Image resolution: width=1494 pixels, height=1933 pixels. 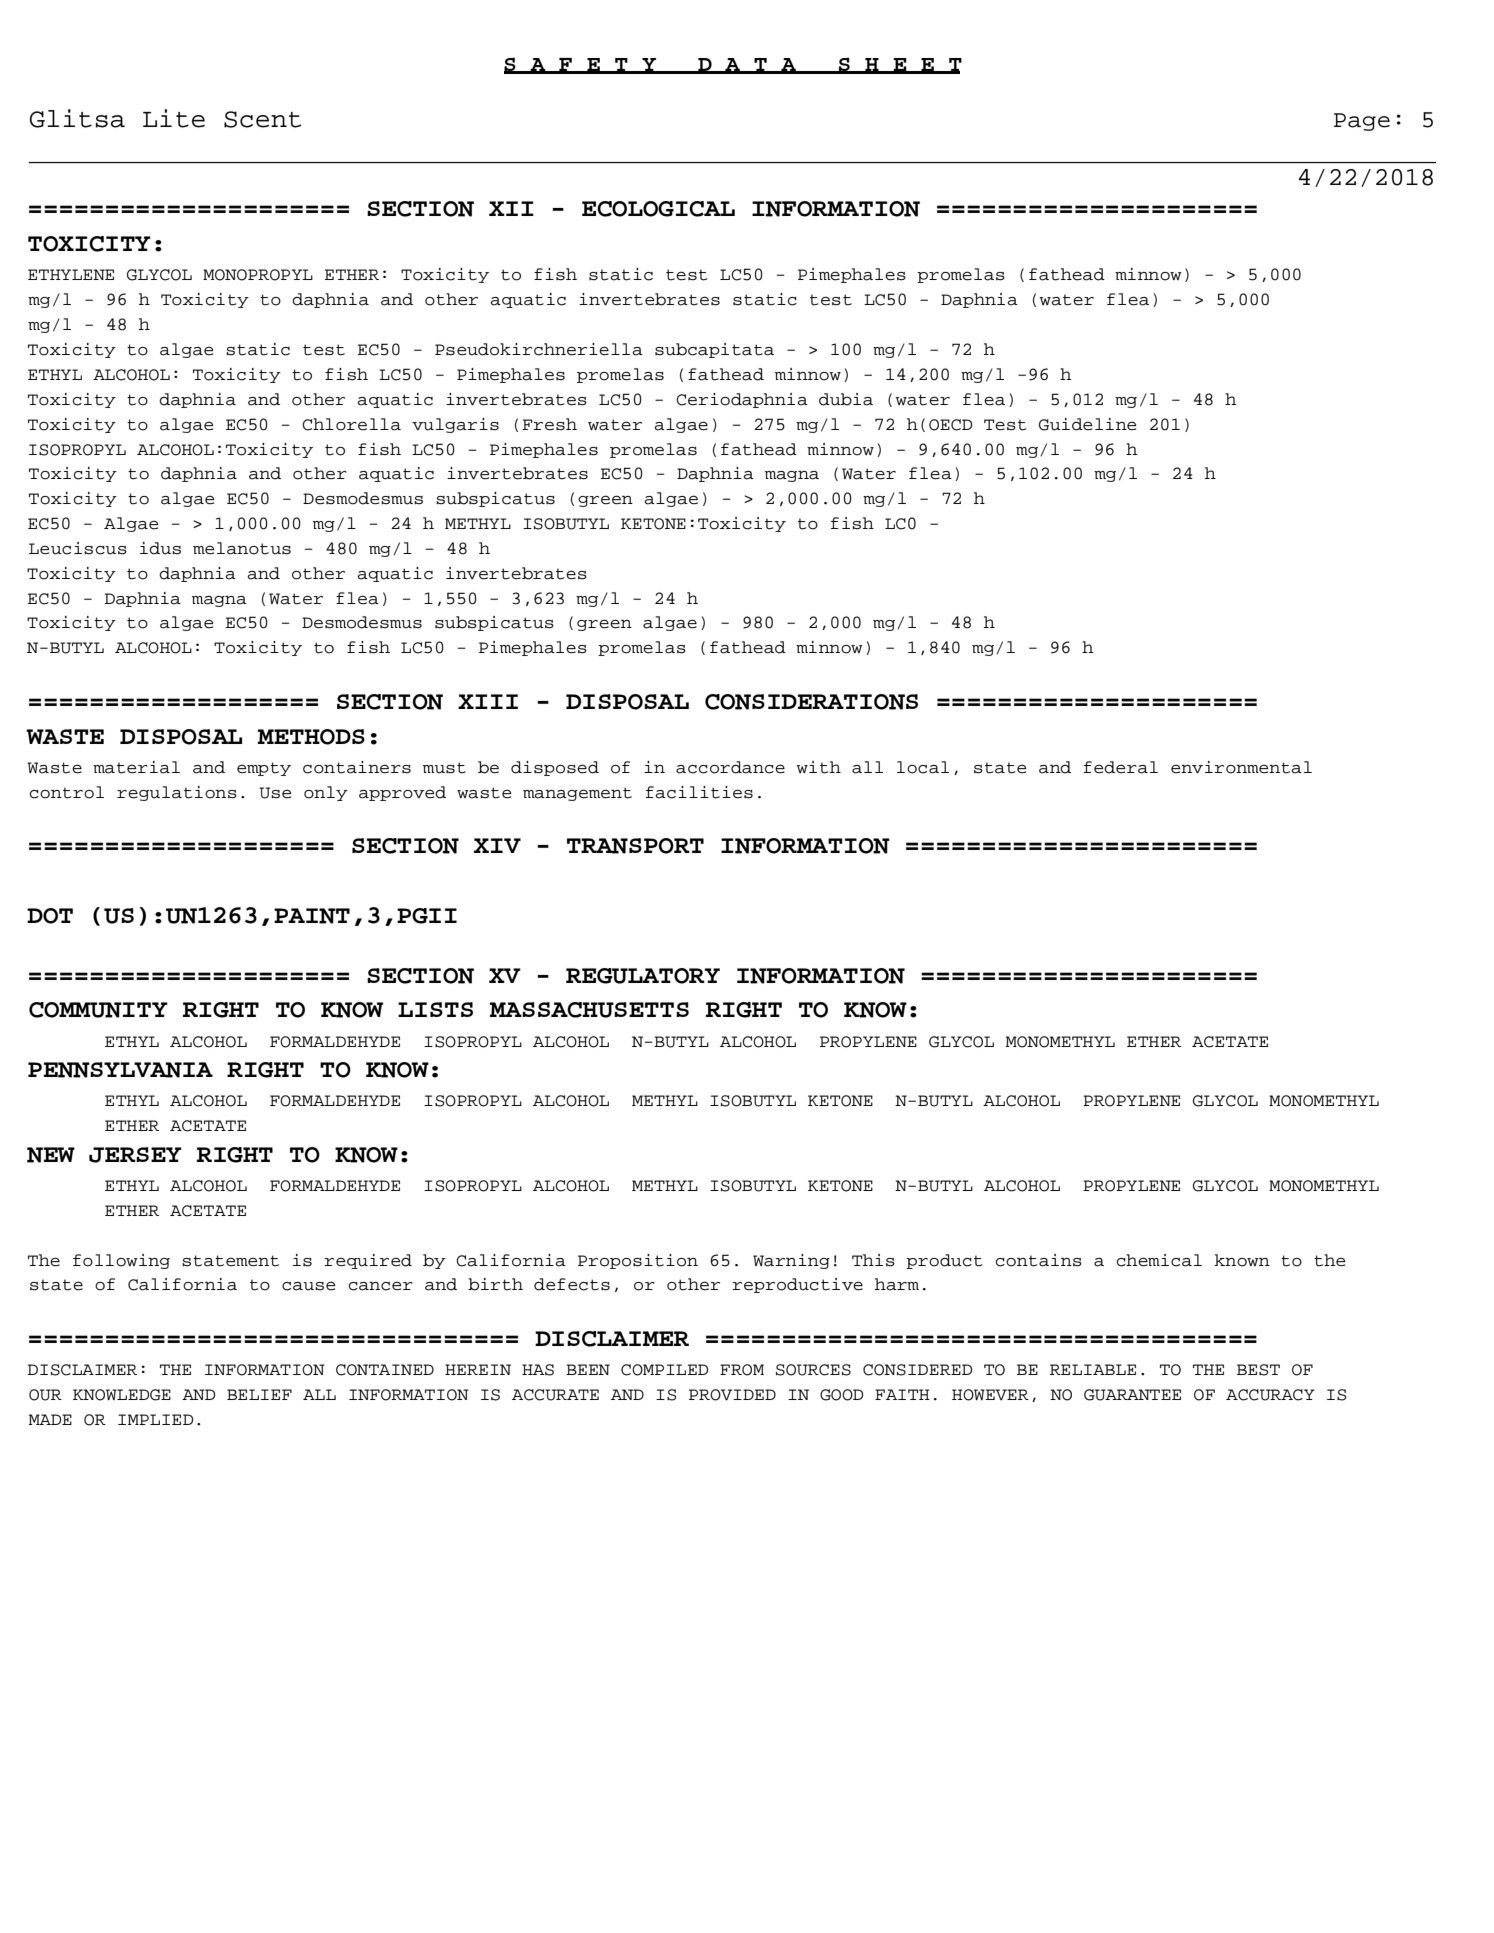 I want to click on TRANSPORT, so click(x=635, y=846).
